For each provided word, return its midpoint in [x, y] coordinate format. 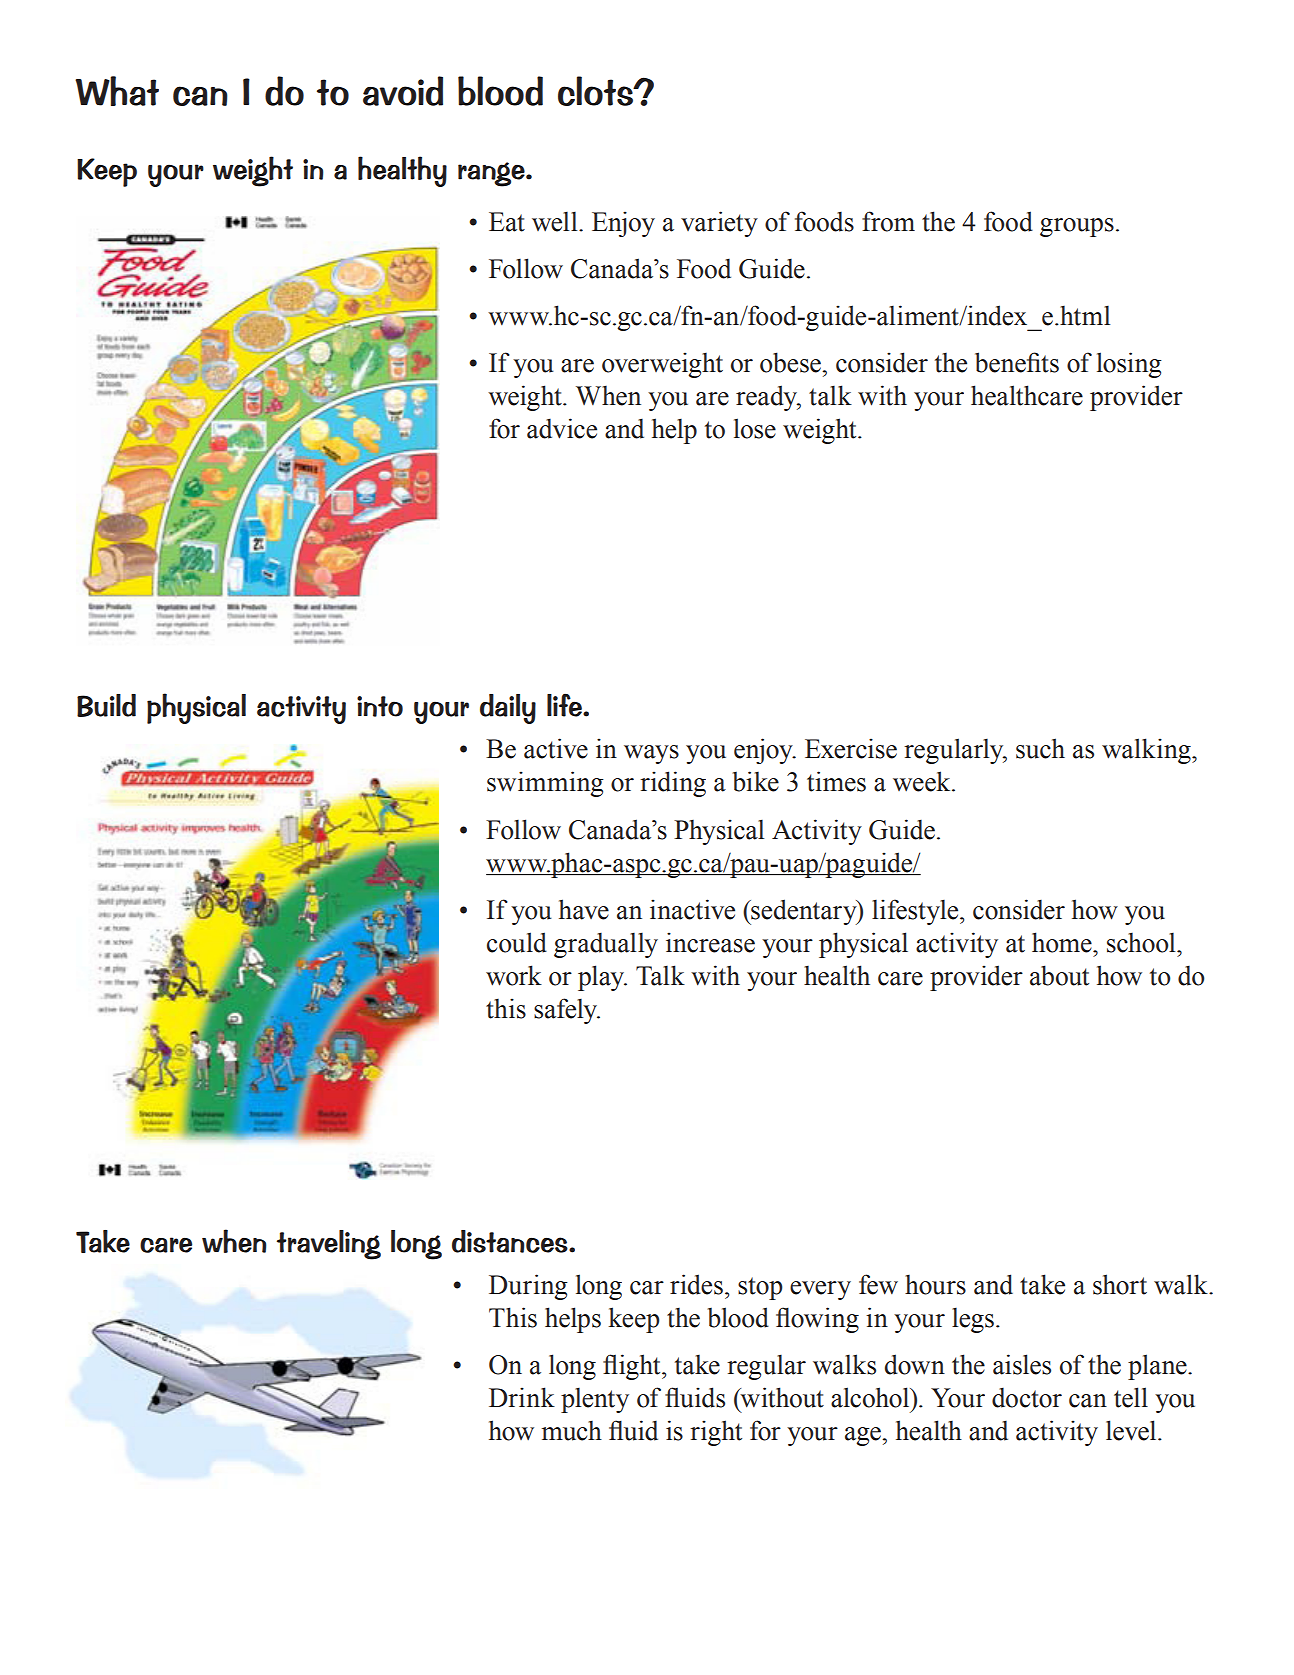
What [117, 91]
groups [1077, 227]
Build [106, 705]
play [602, 978]
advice [562, 428]
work [514, 975]
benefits [1017, 362]
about [1059, 975]
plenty [595, 1400]
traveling [329, 1245]
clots [597, 91]
